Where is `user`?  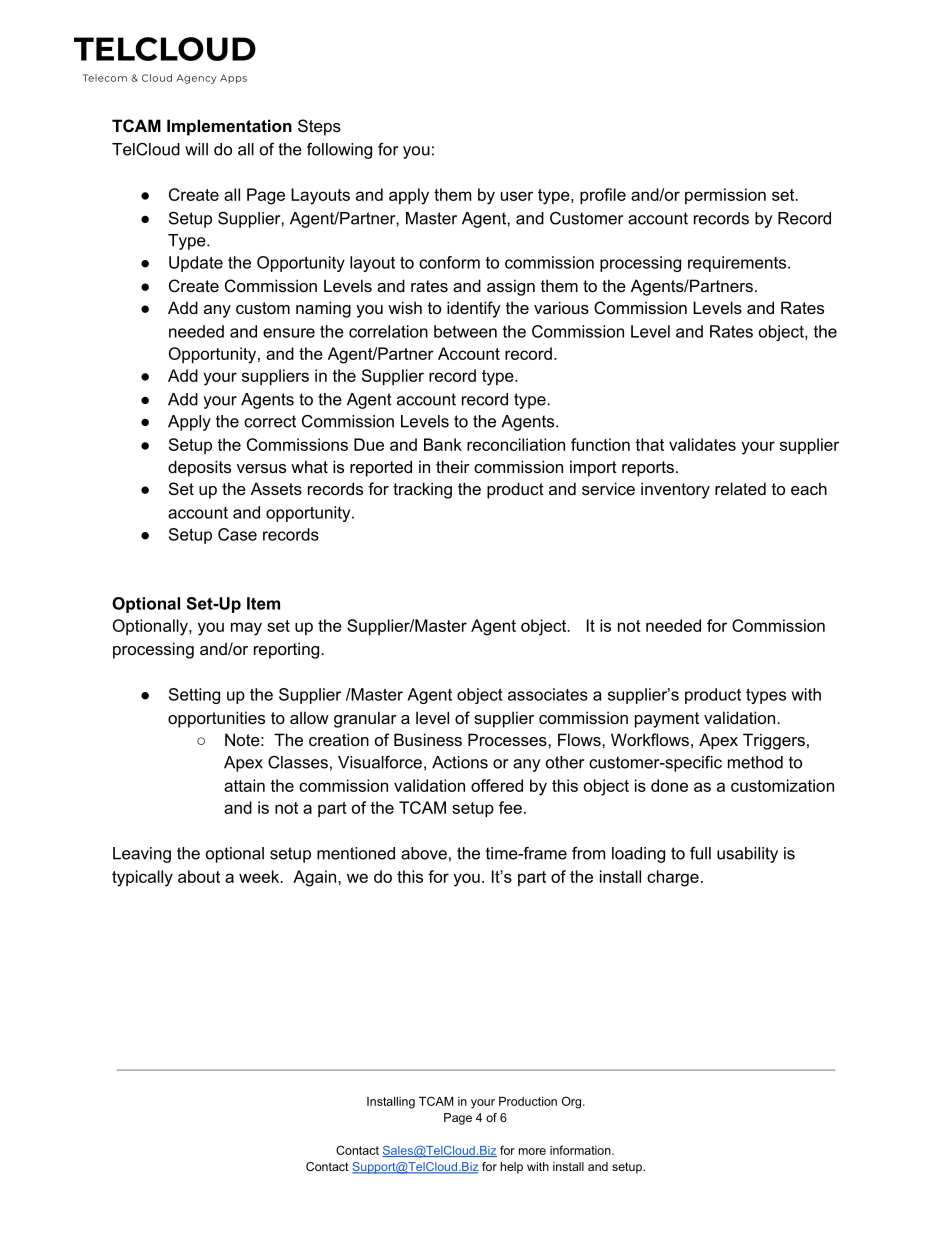
user is located at coordinates (517, 196).
